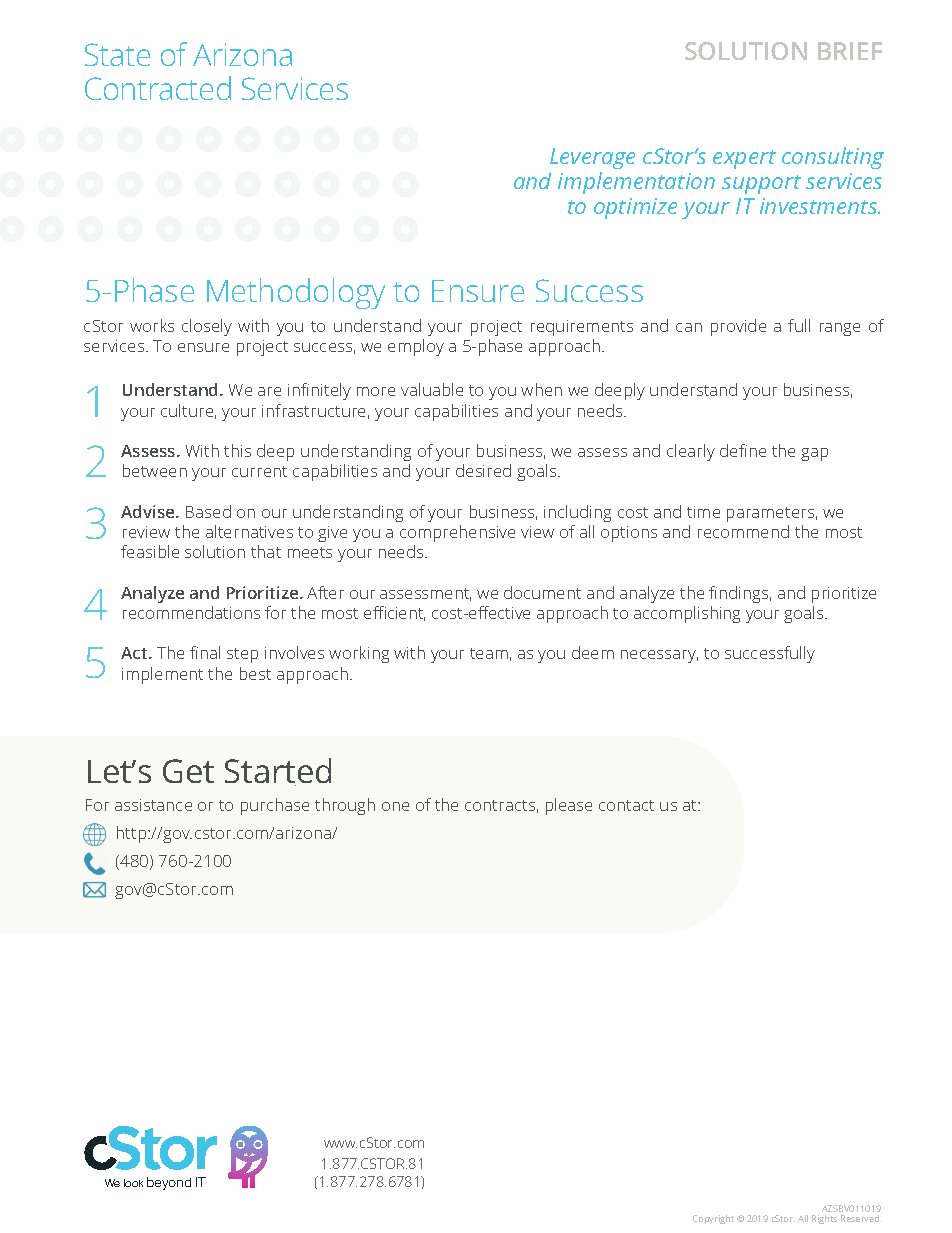  I want to click on BRIEF, so click(850, 51).
